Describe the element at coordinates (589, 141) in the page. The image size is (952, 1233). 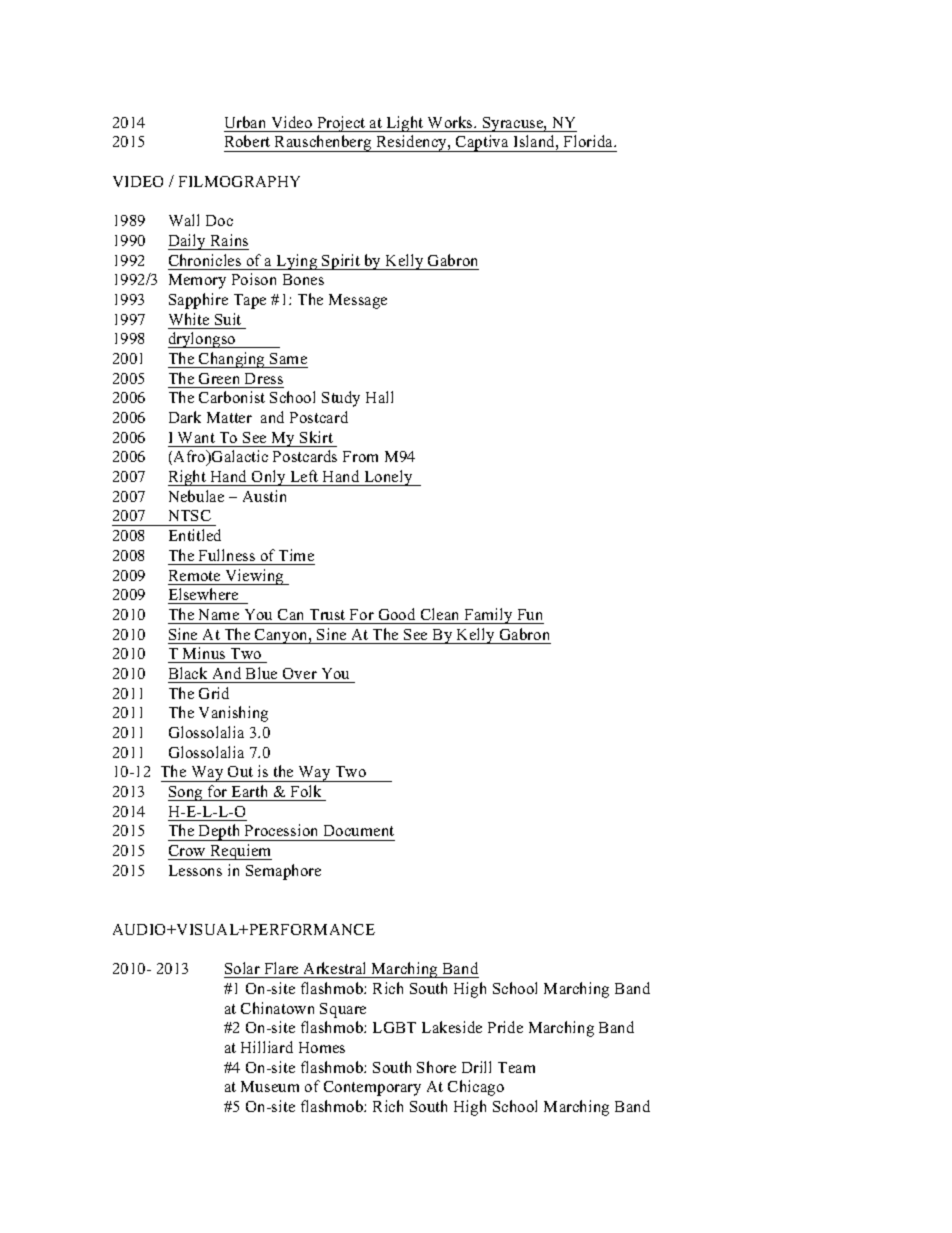
I see `Florida` at that location.
